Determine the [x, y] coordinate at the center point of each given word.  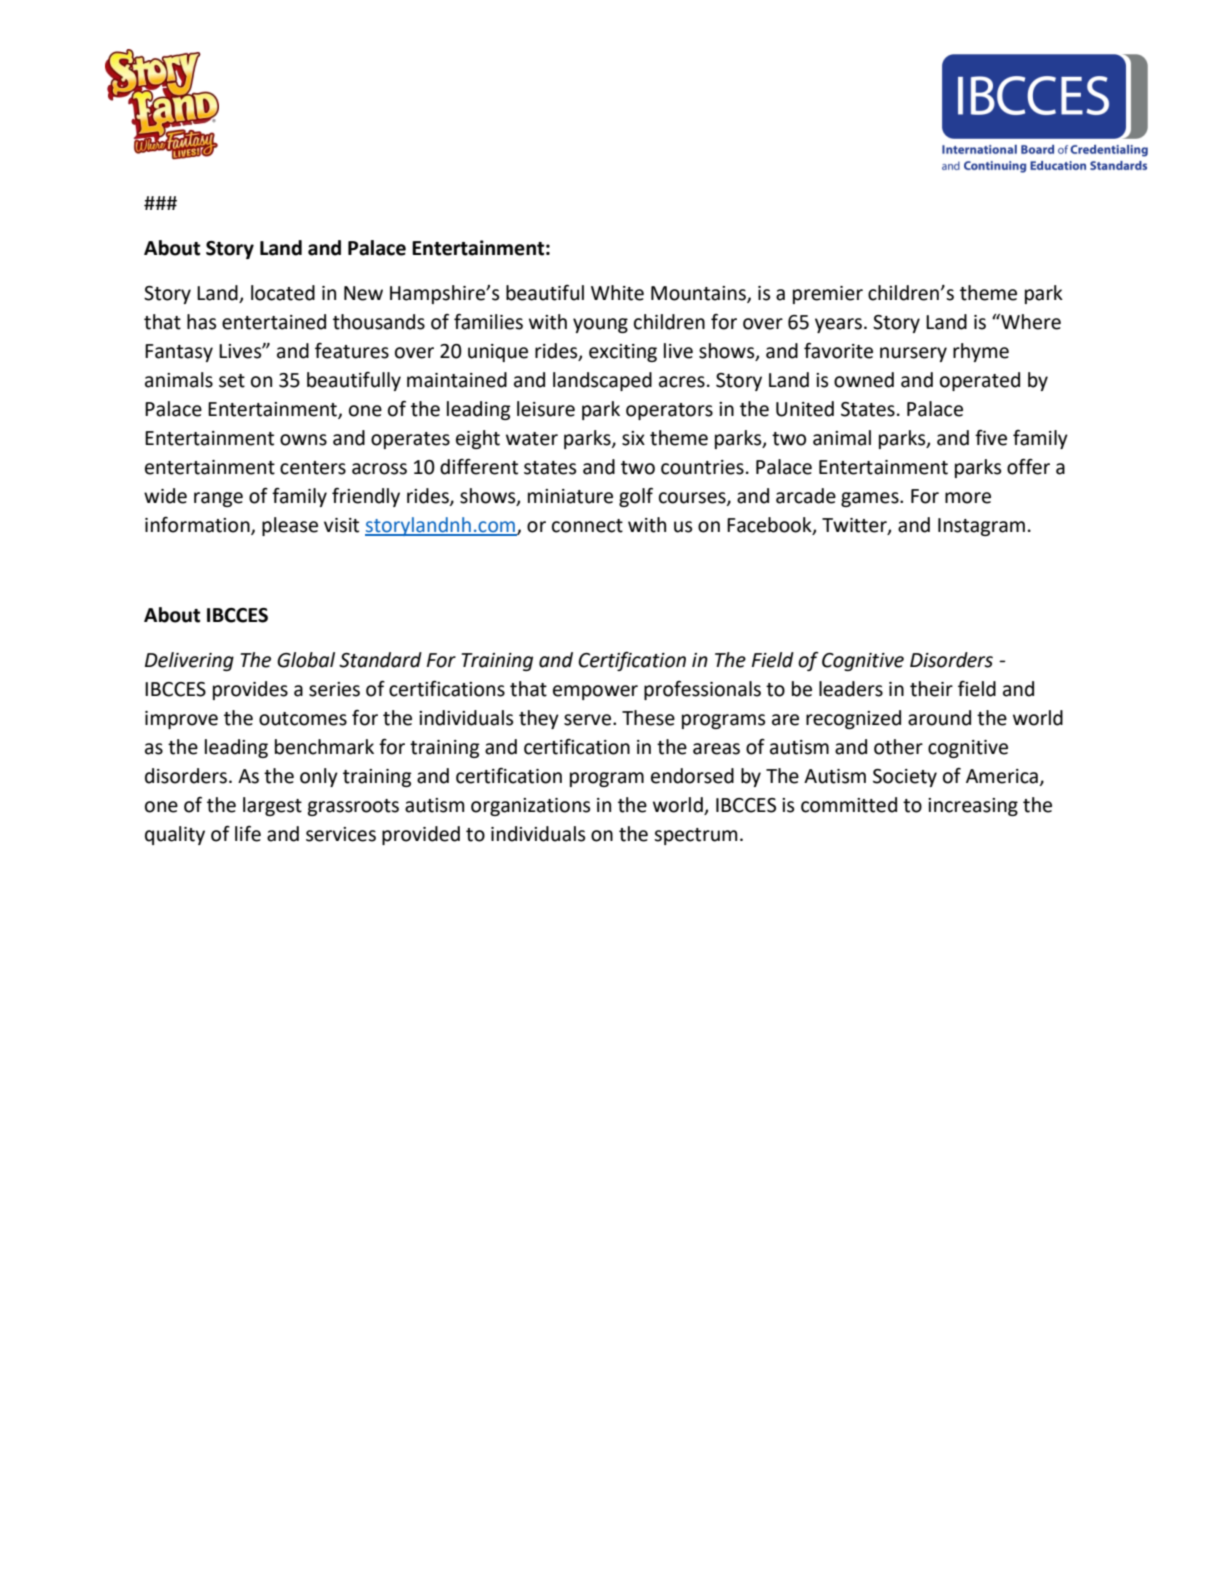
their [931, 689]
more [968, 498]
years [838, 325]
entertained [274, 322]
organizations [530, 807]
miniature [570, 496]
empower [595, 692]
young [600, 325]
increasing [973, 807]
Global [306, 660]
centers [313, 468]
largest [272, 806]
